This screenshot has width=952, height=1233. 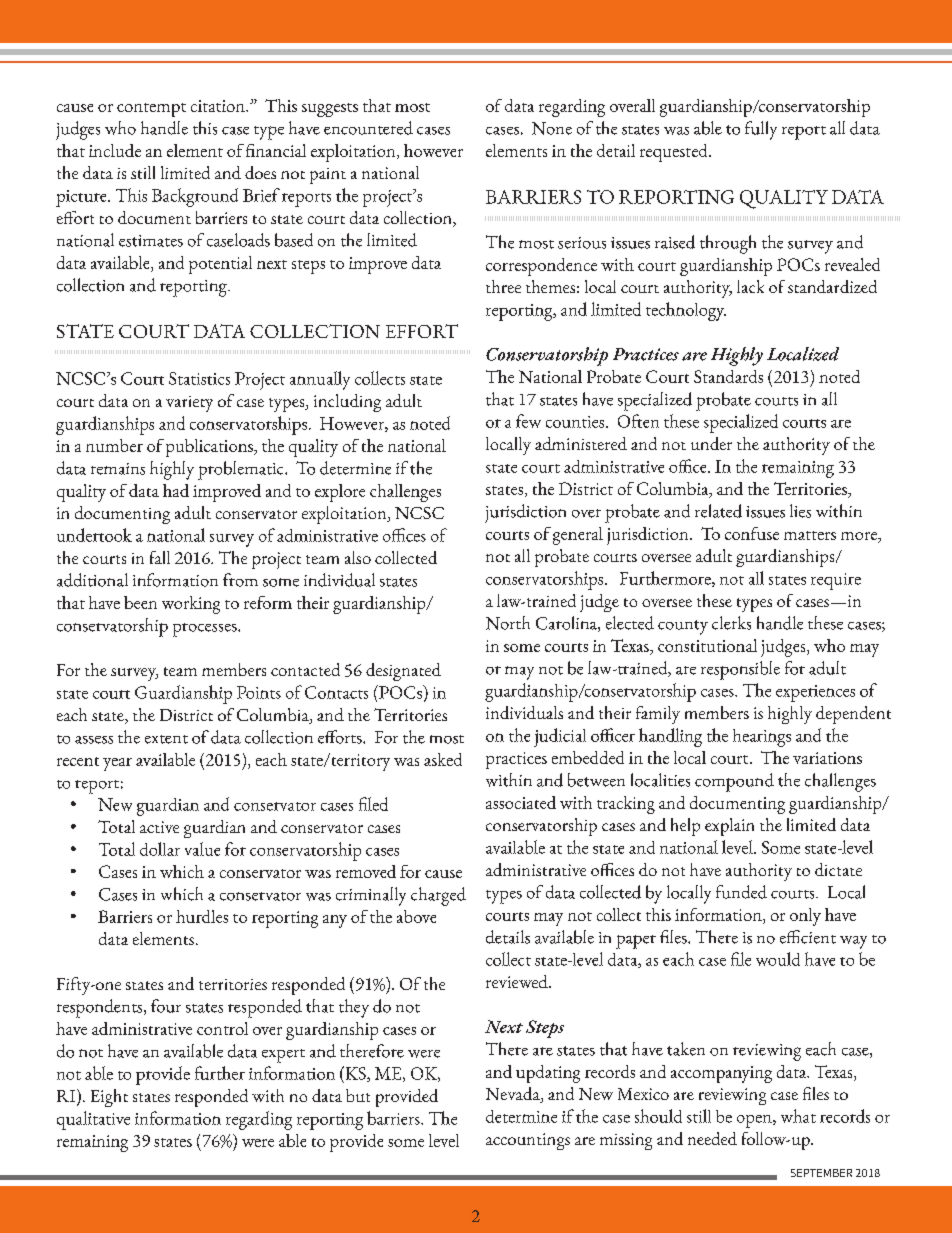 What do you see at coordinates (514, 1095) in the screenshot?
I see `Nevada` at bounding box center [514, 1095].
